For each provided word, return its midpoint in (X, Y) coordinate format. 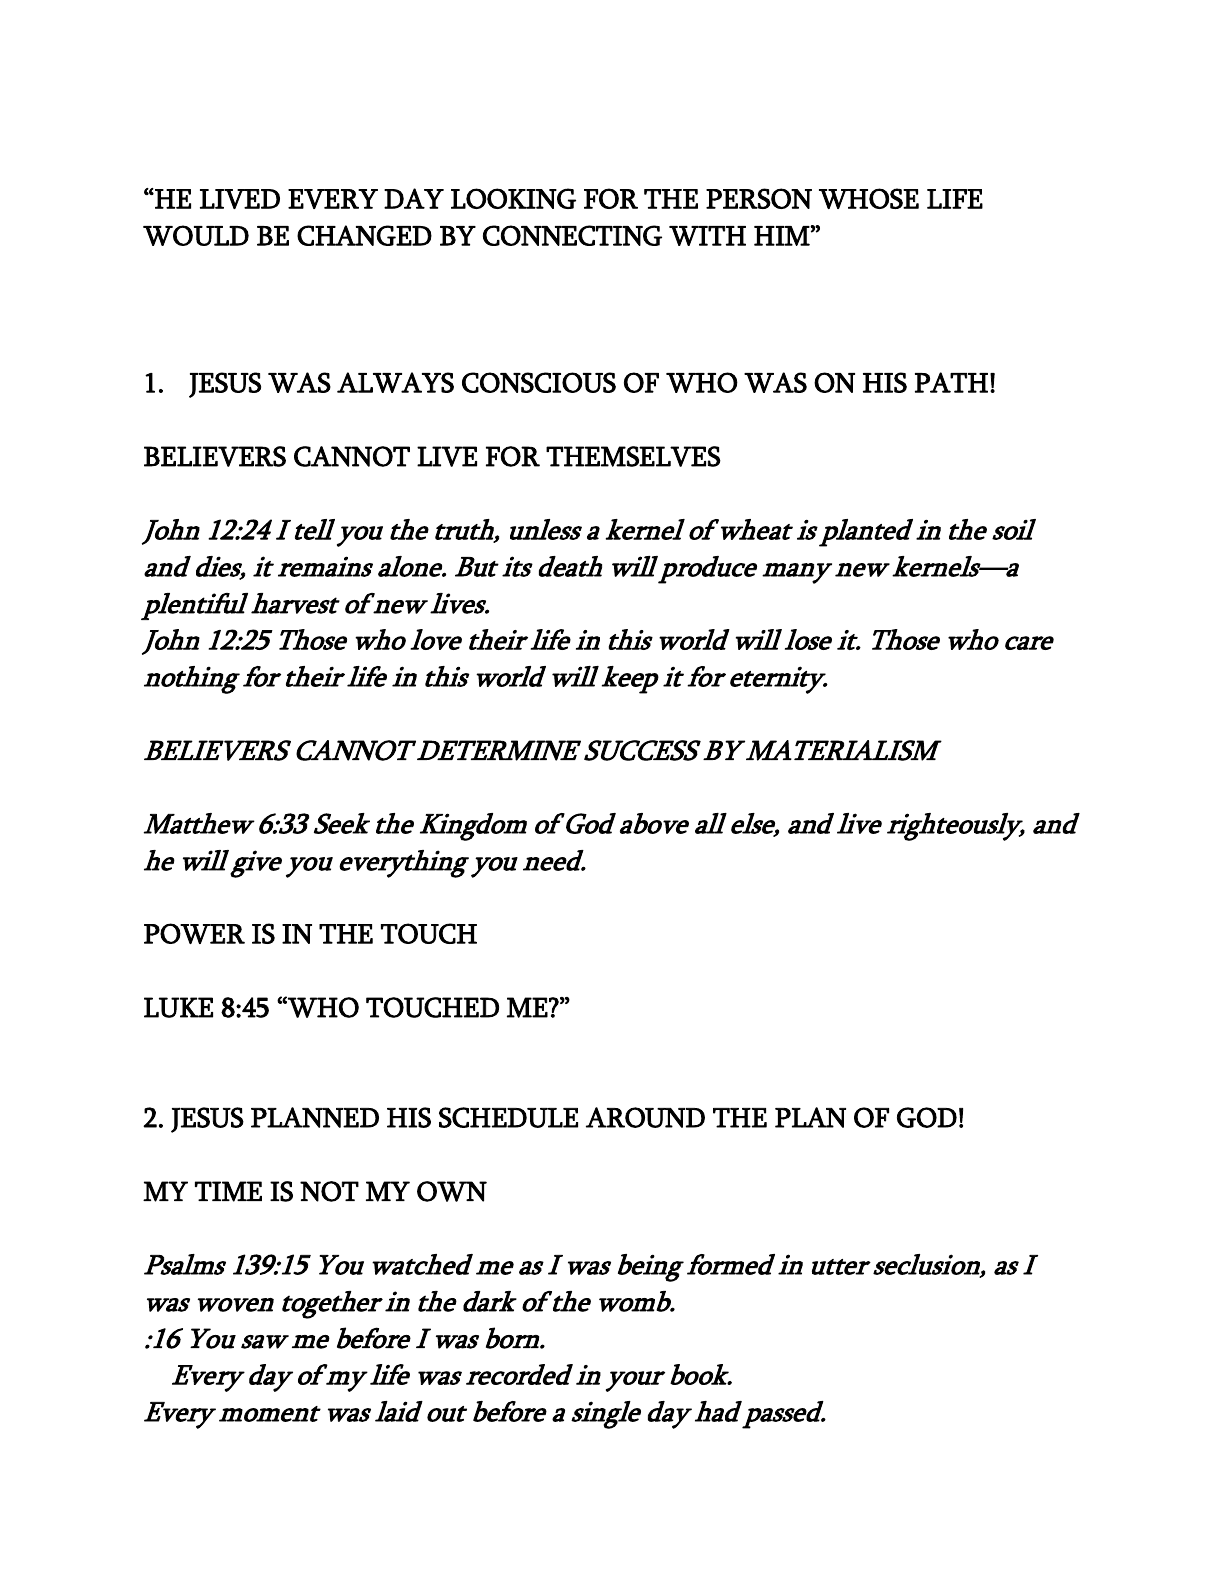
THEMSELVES (633, 456)
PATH (951, 382)
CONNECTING (572, 235)
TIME (228, 1191)
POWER (194, 933)
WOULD (196, 235)
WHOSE (869, 198)
